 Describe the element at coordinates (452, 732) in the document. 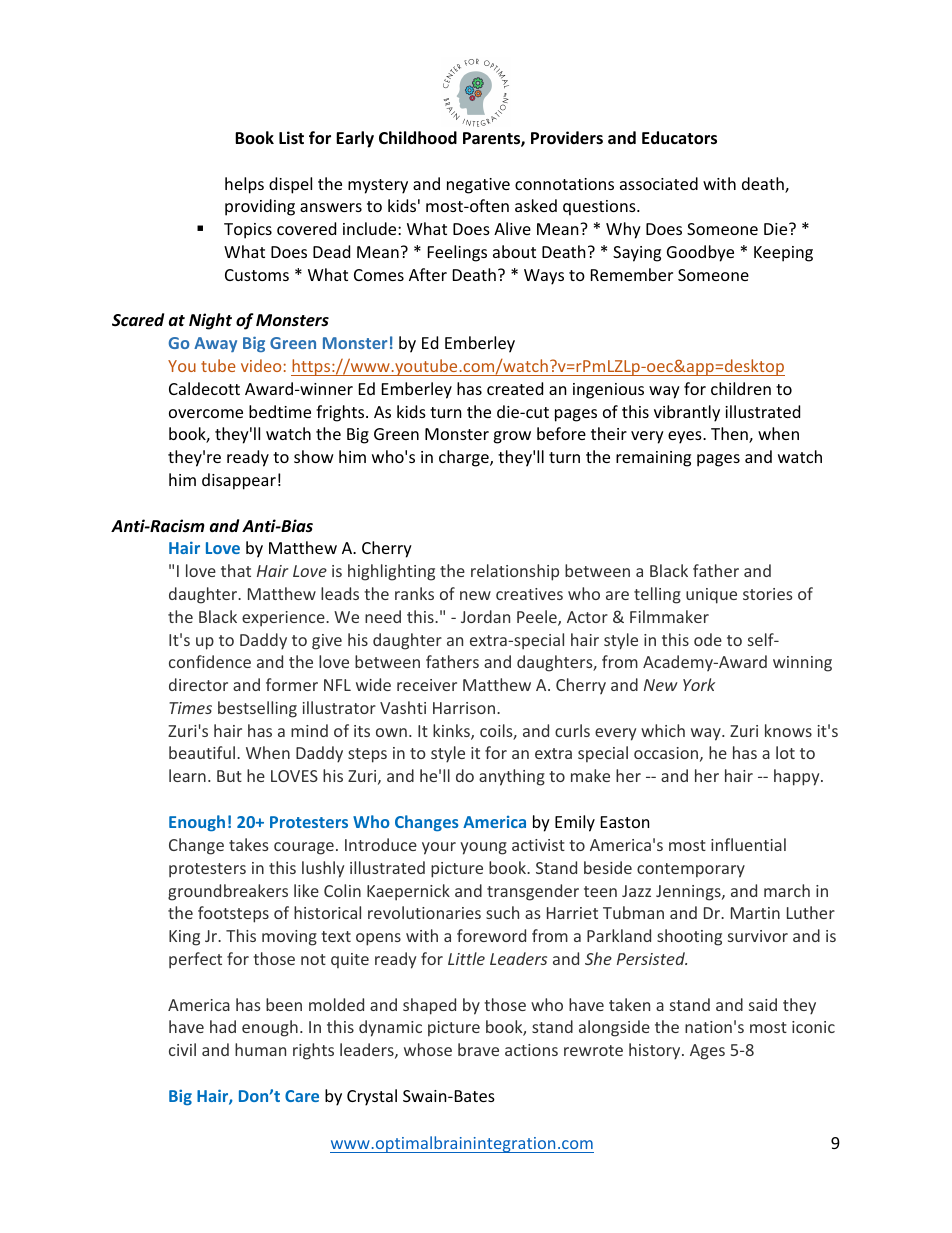

I see `kinks` at that location.
